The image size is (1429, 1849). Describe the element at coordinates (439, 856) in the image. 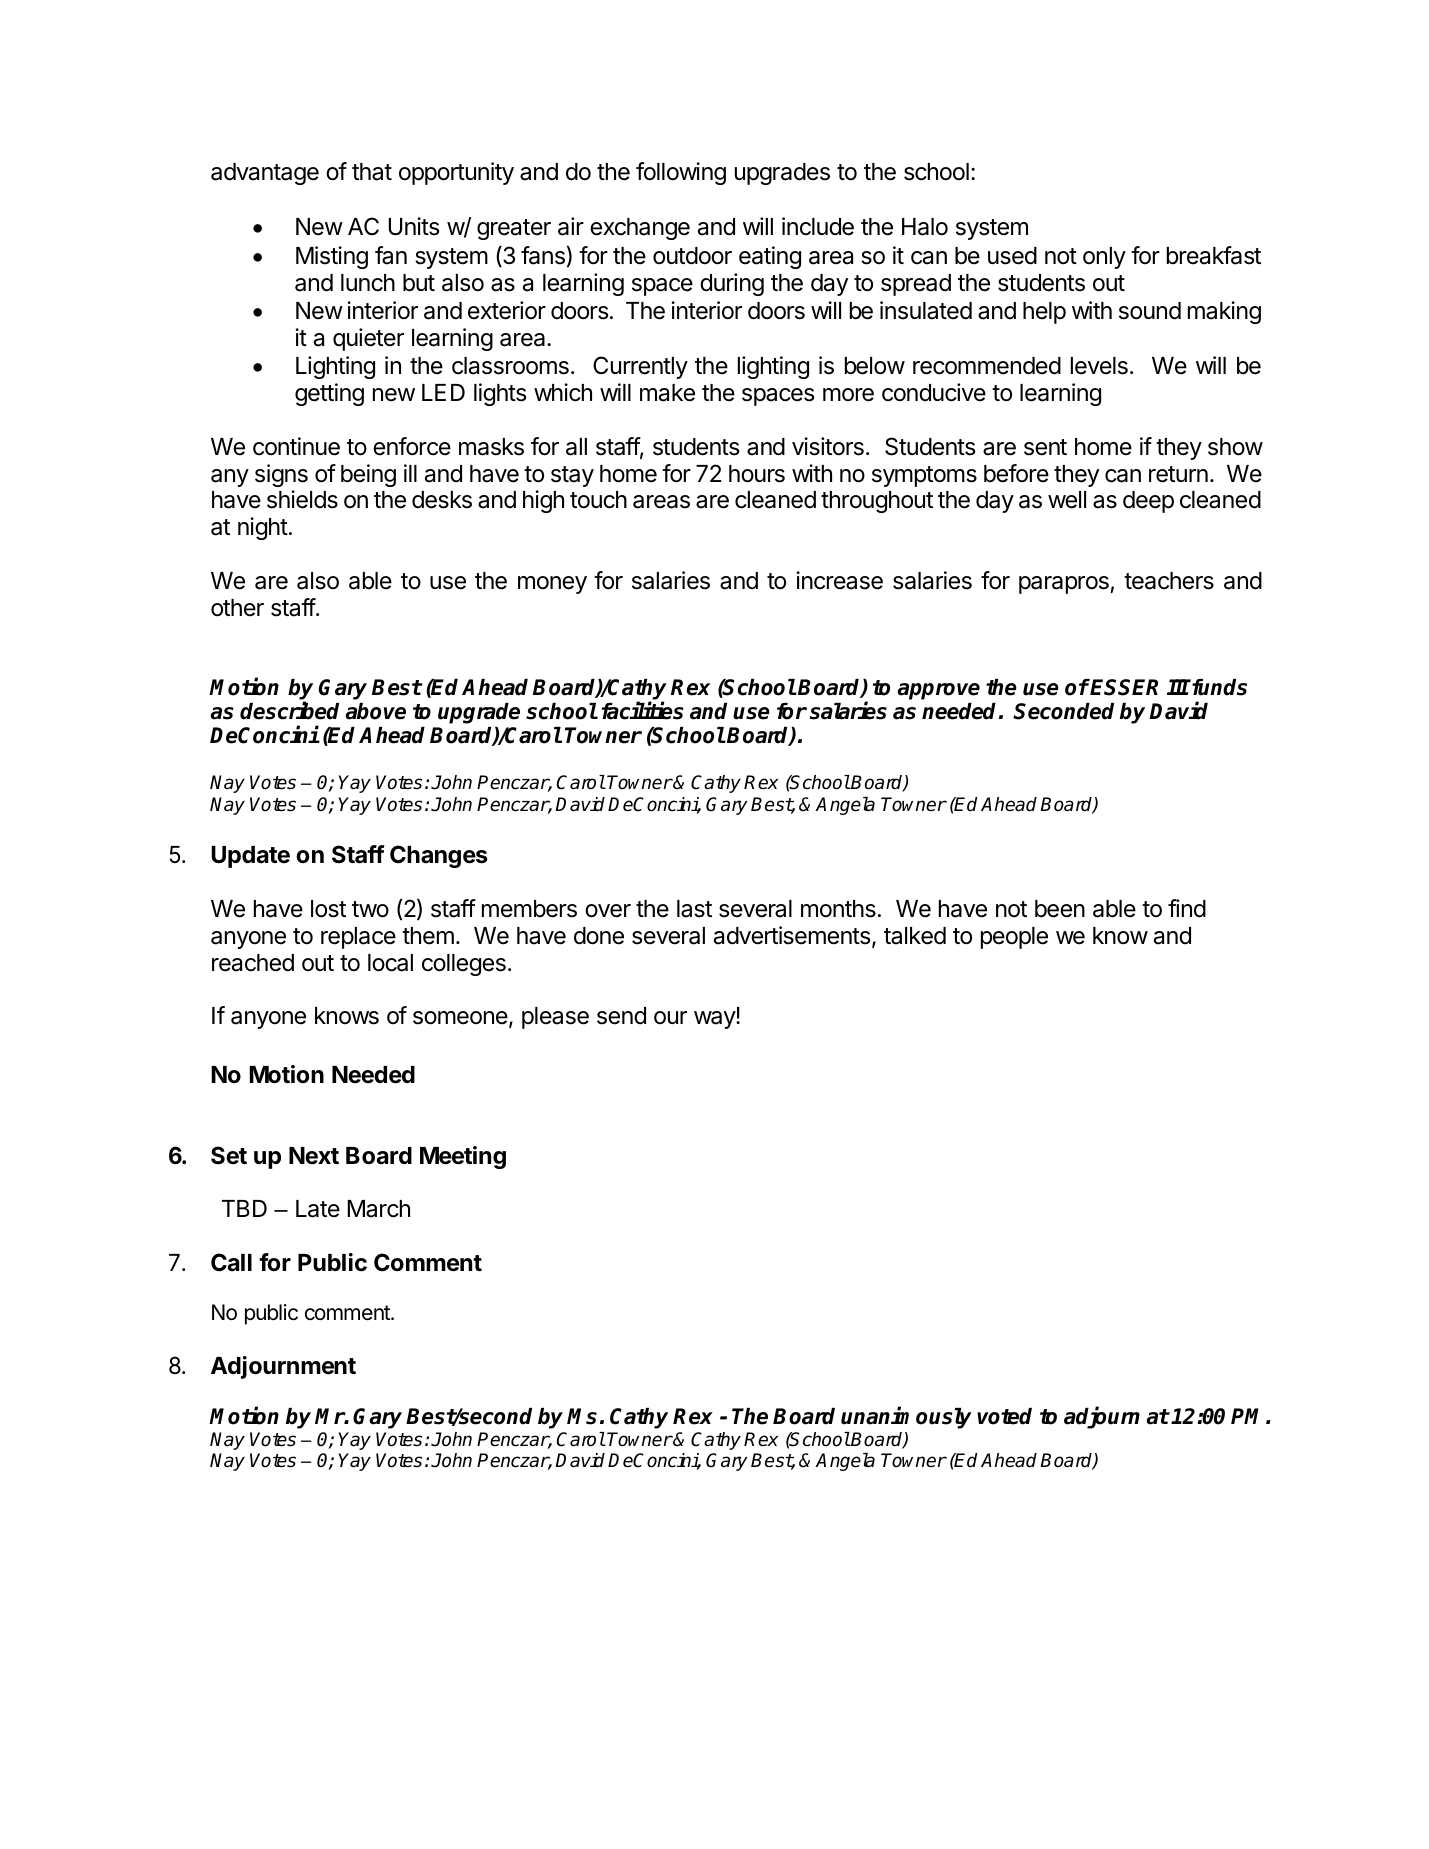

I see `Changes` at that location.
